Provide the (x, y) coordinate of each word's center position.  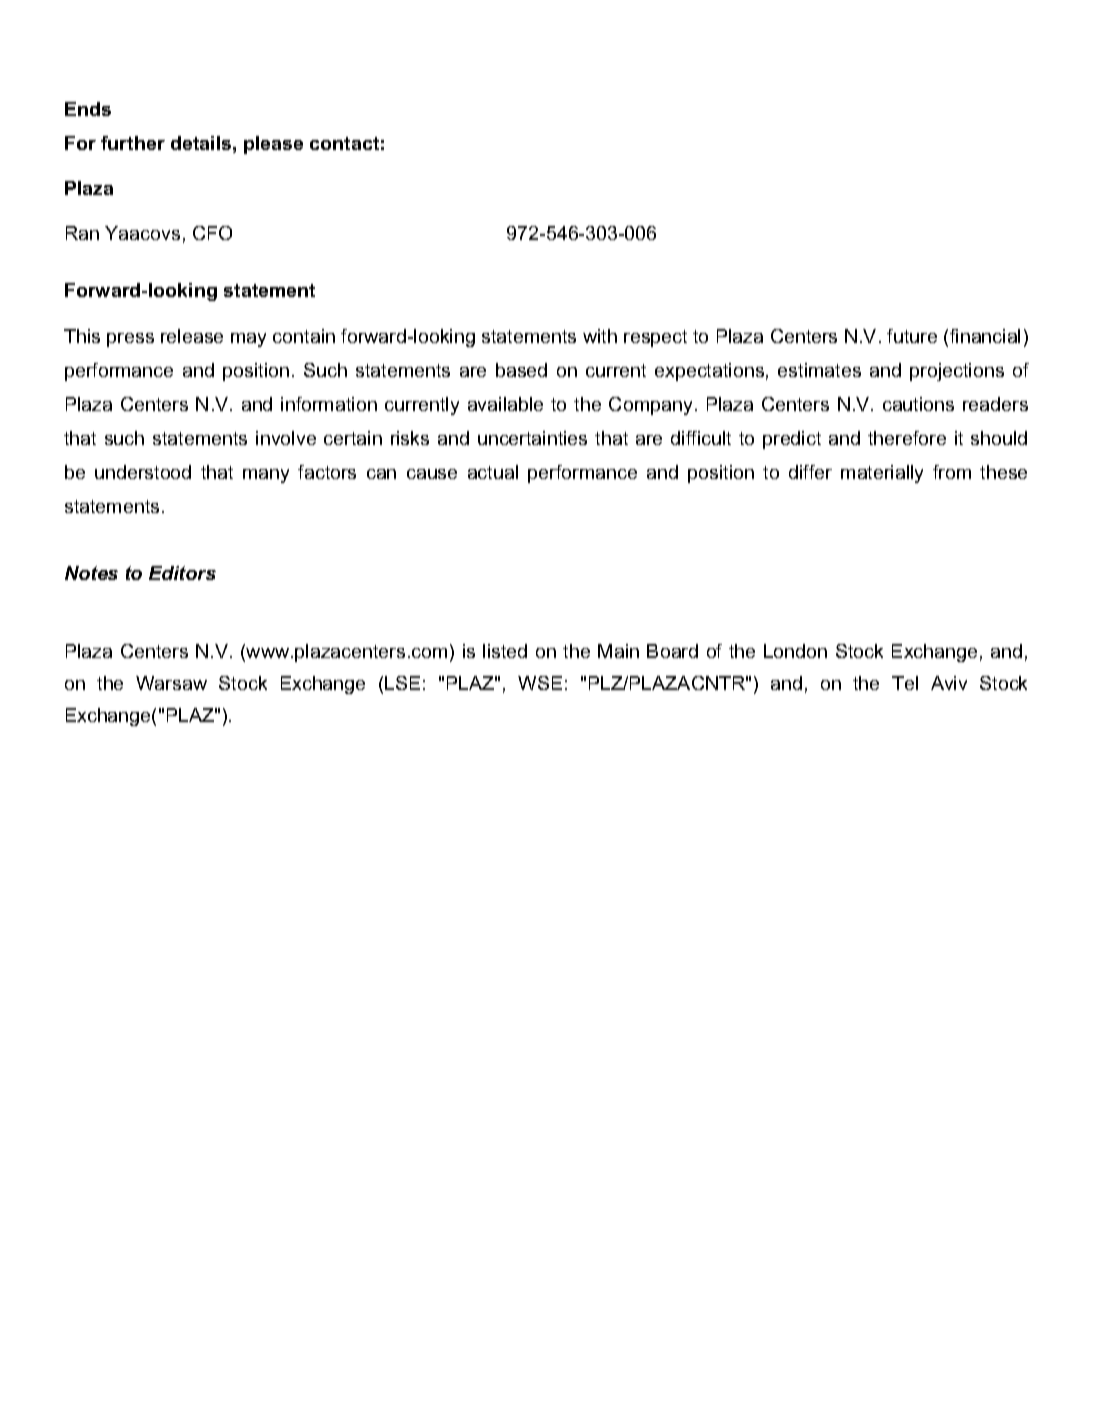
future (912, 336)
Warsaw (171, 683)
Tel (905, 683)
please (273, 145)
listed (505, 651)
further (133, 143)
